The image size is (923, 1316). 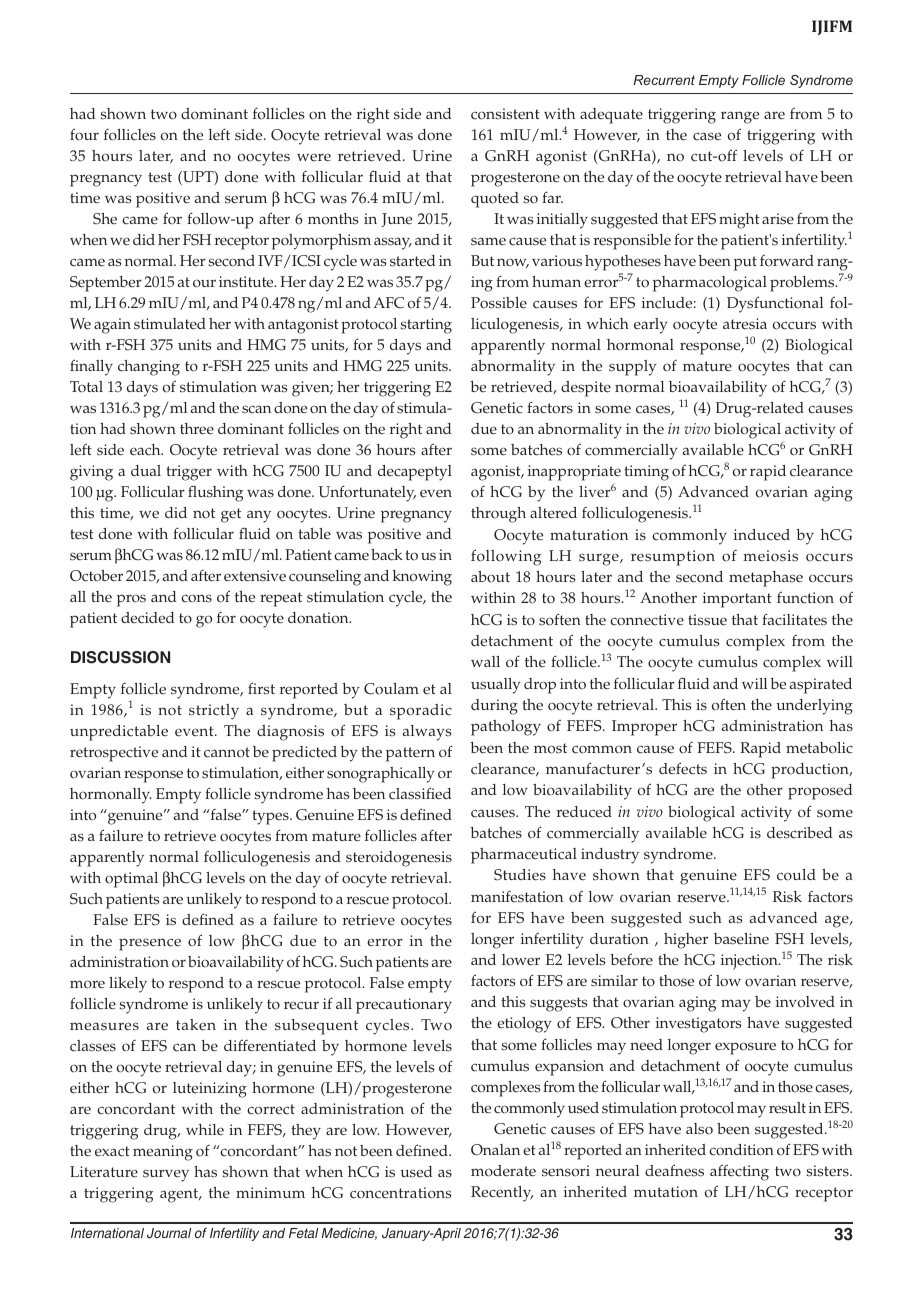 I want to click on survey, so click(x=166, y=1175).
